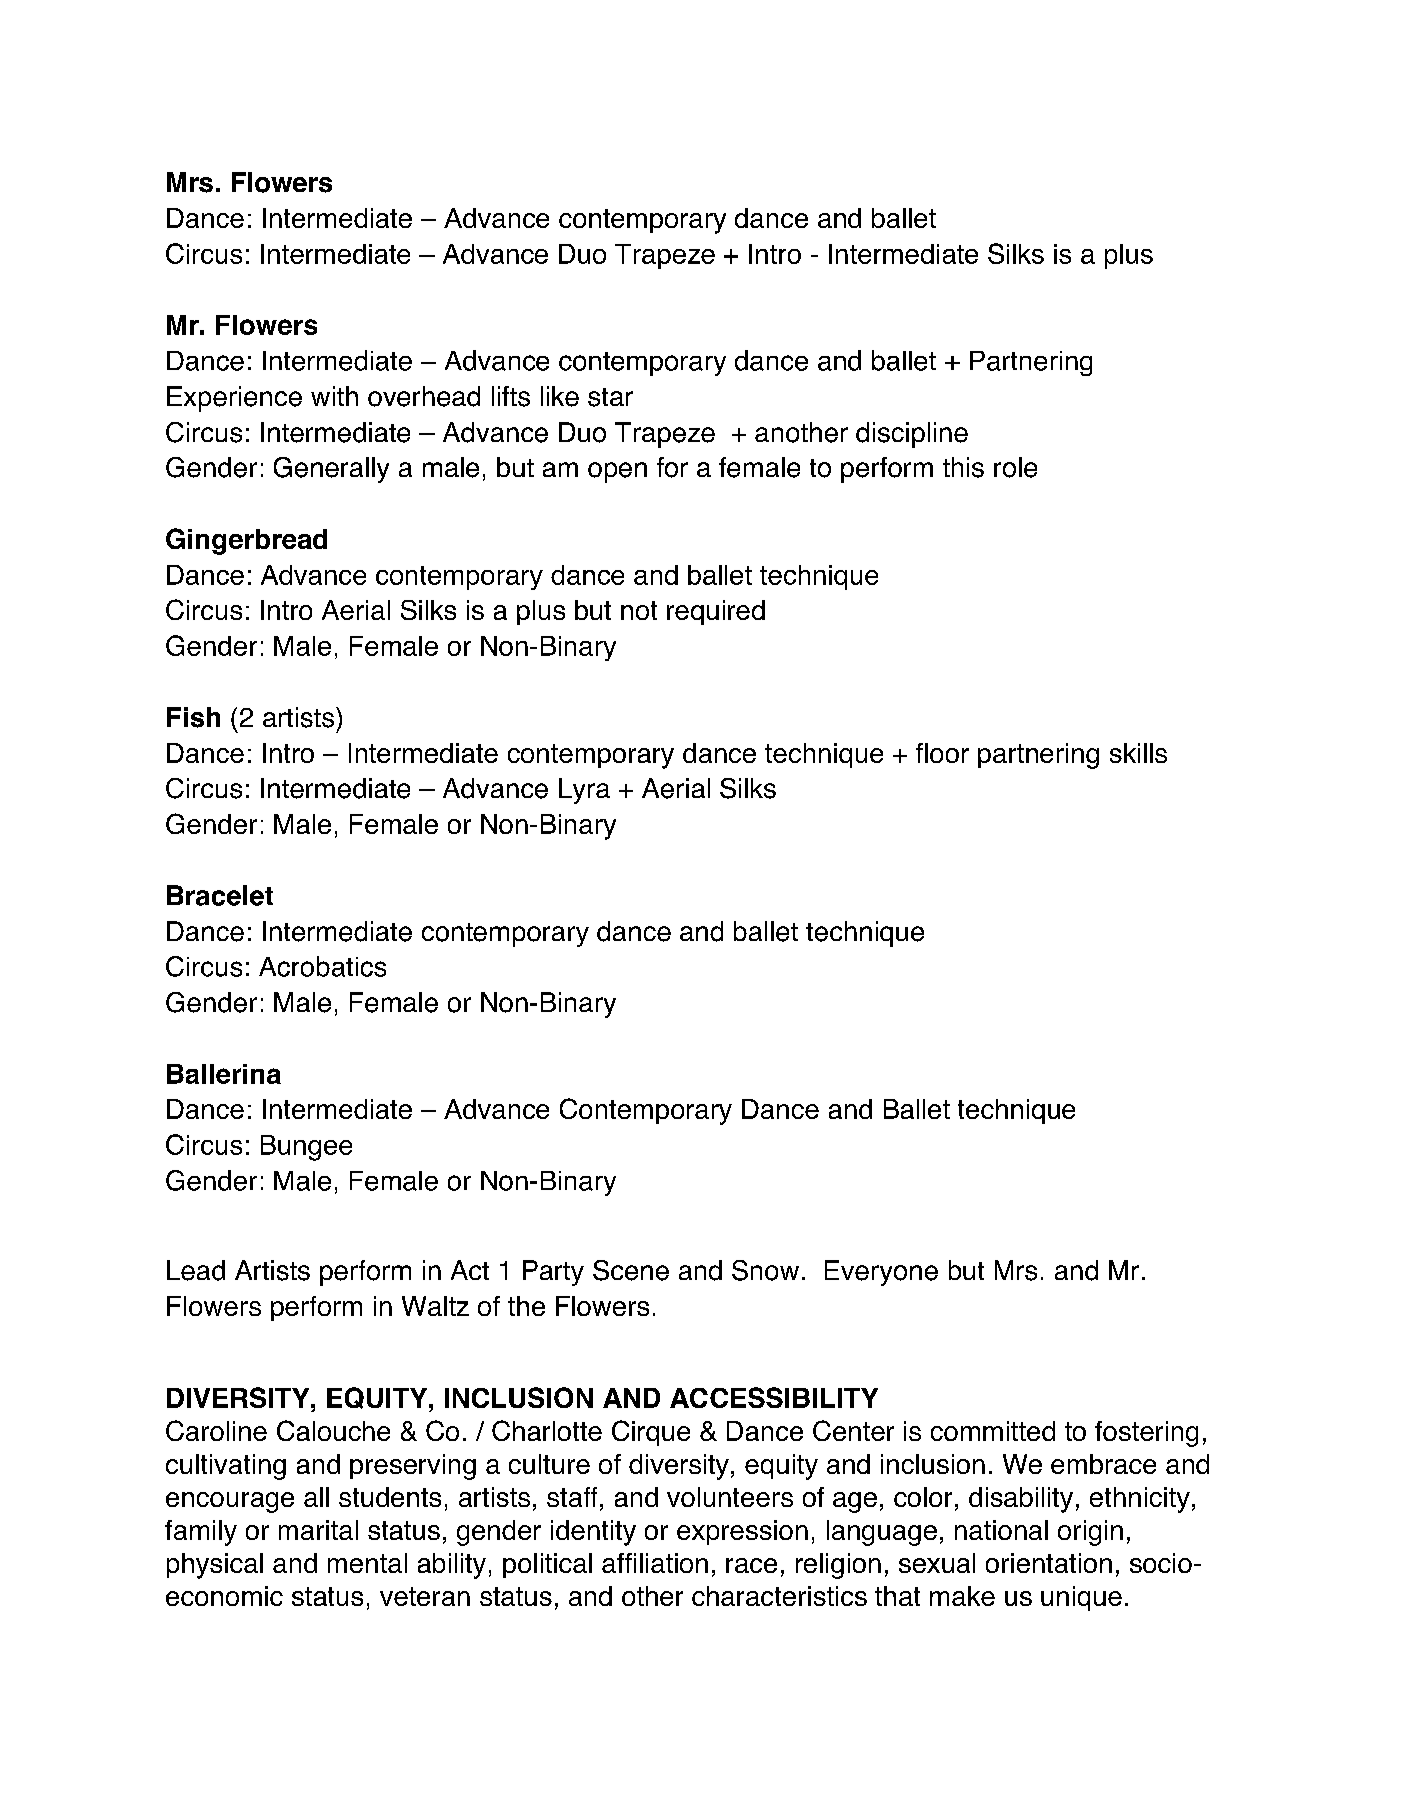 Image resolution: width=1403 pixels, height=1816 pixels. I want to click on with, so click(334, 396).
